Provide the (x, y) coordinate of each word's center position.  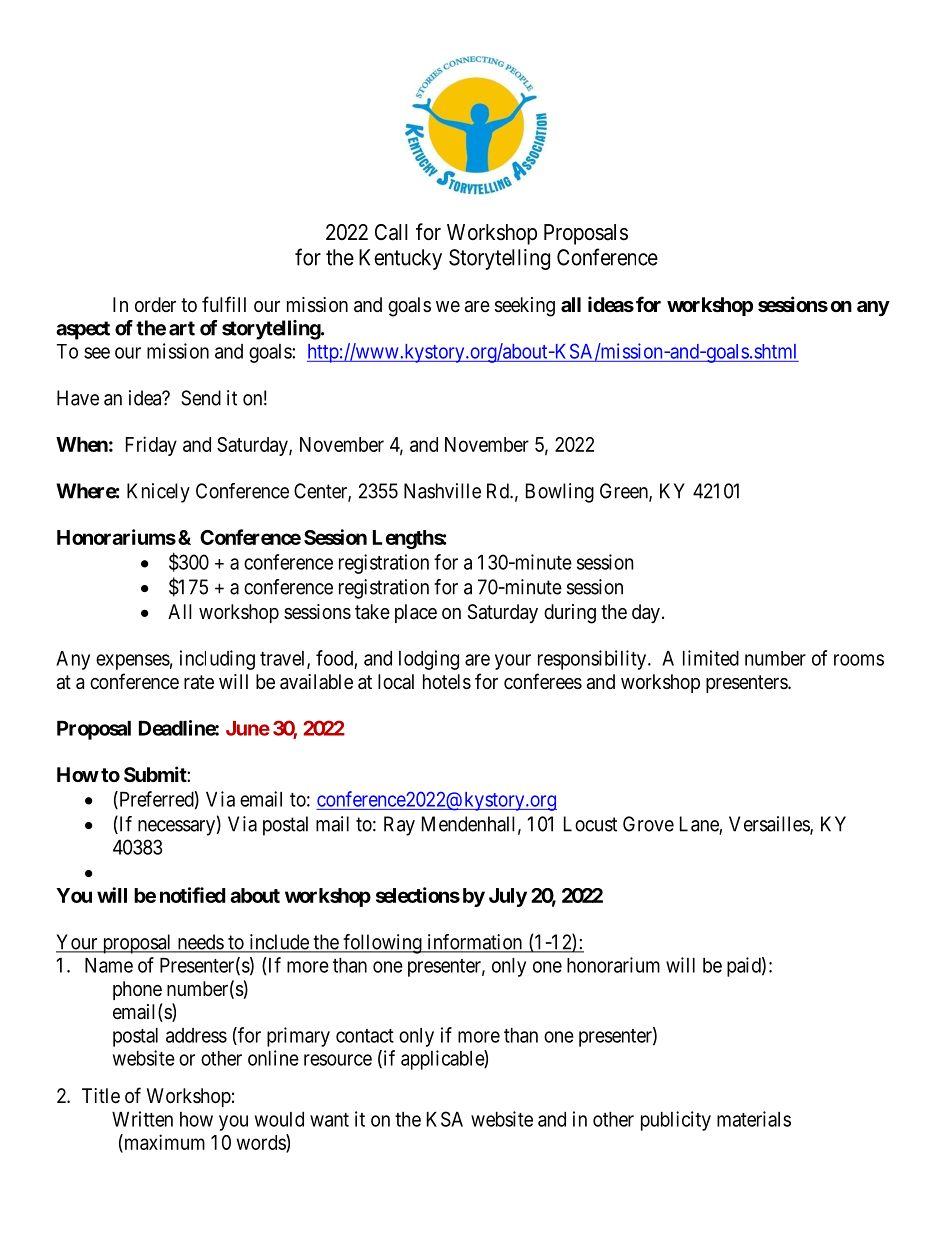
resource (338, 1060)
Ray (399, 826)
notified (193, 895)
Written (142, 1119)
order (155, 304)
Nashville (442, 491)
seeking (525, 307)
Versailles (770, 825)
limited (711, 658)
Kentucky (400, 259)
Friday (151, 446)
